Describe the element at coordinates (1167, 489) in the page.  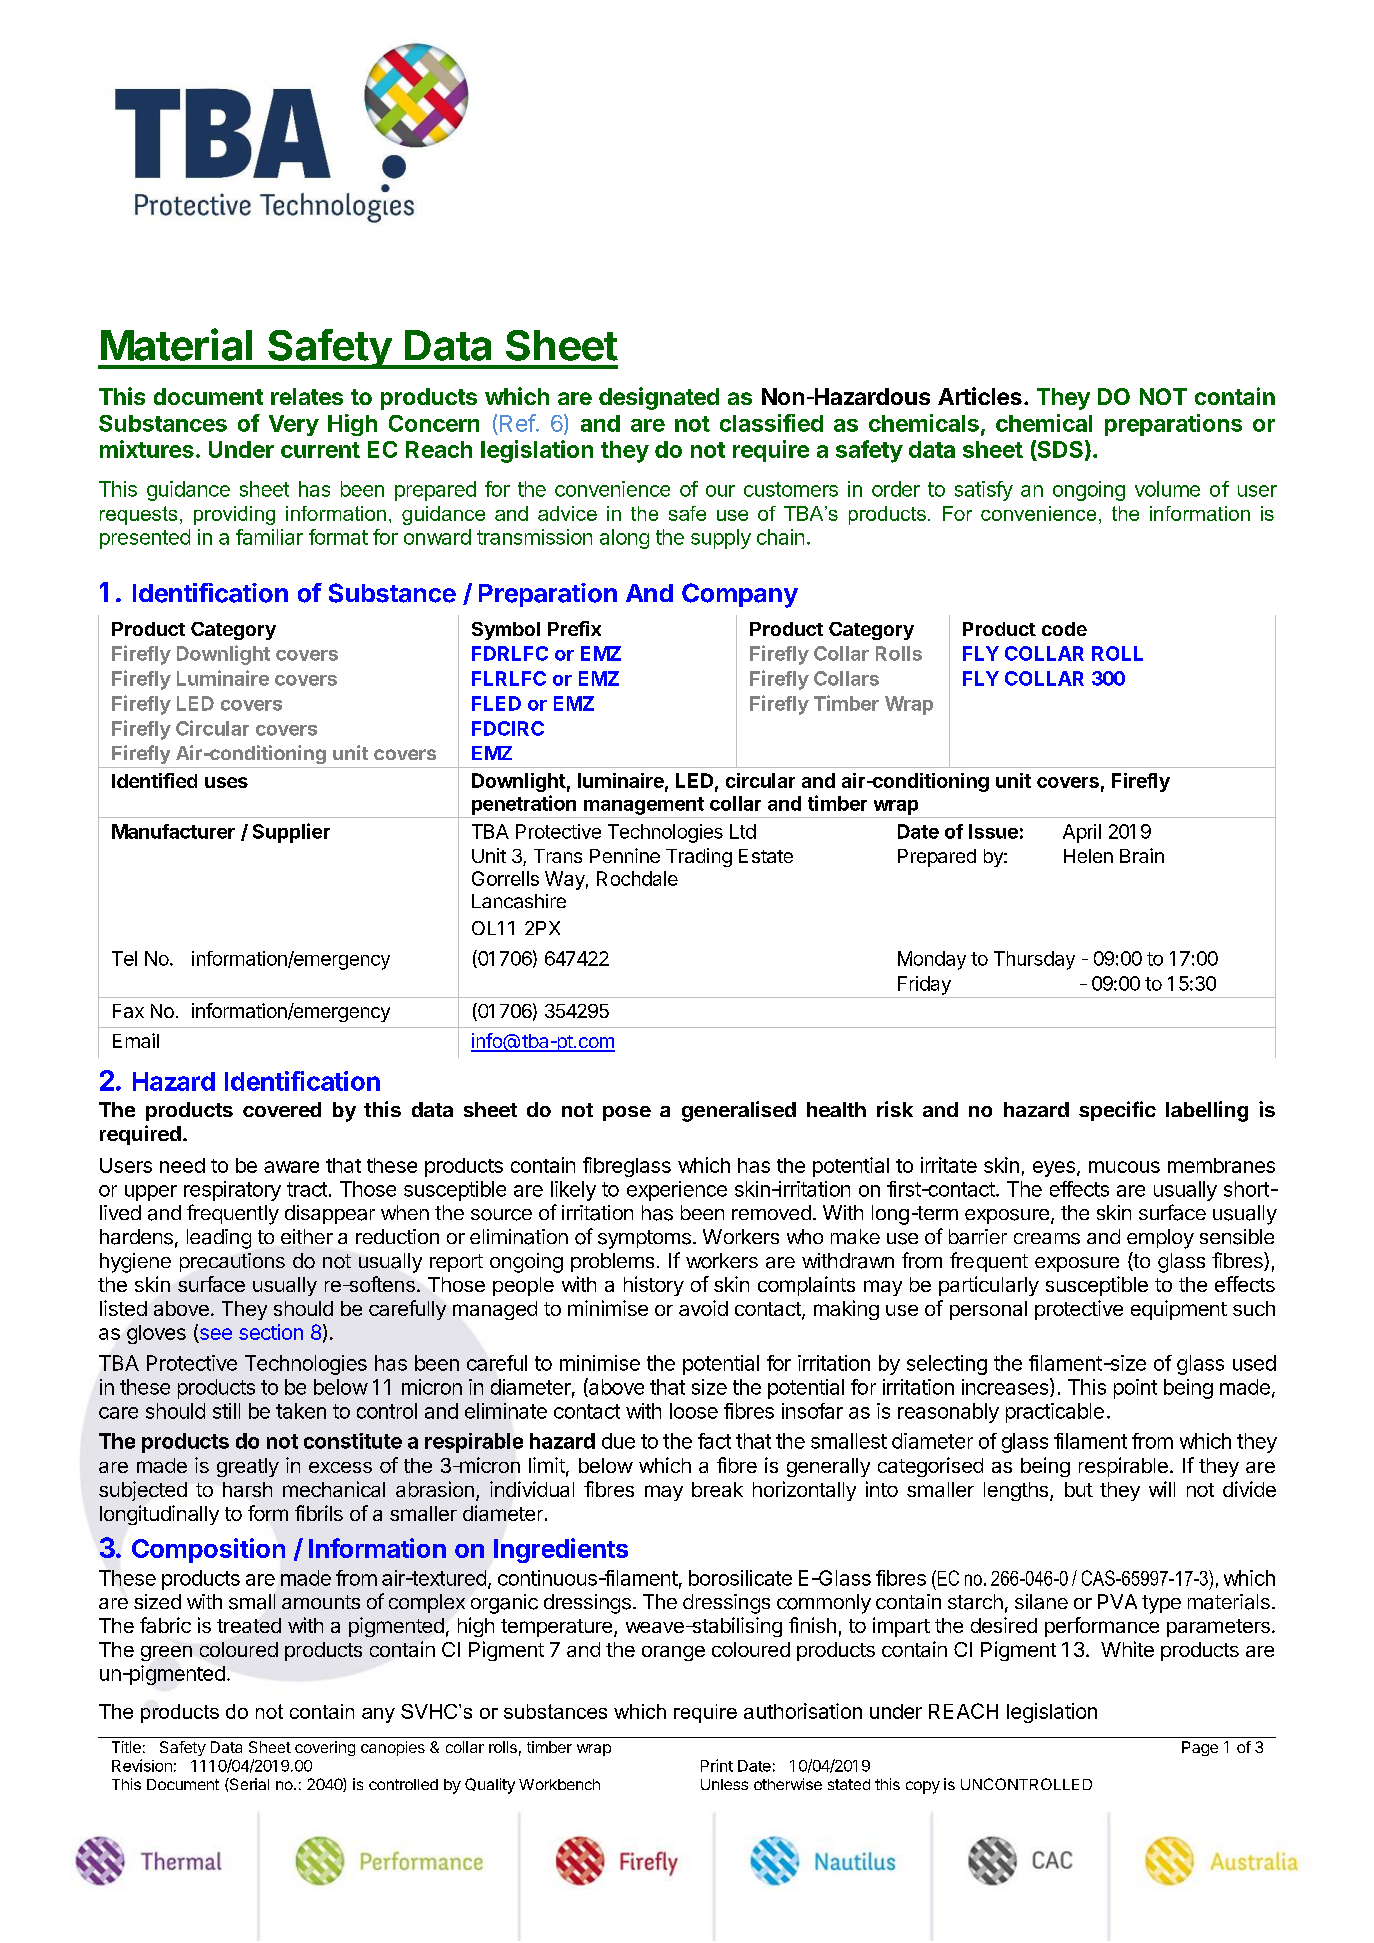
I see `volume` at that location.
